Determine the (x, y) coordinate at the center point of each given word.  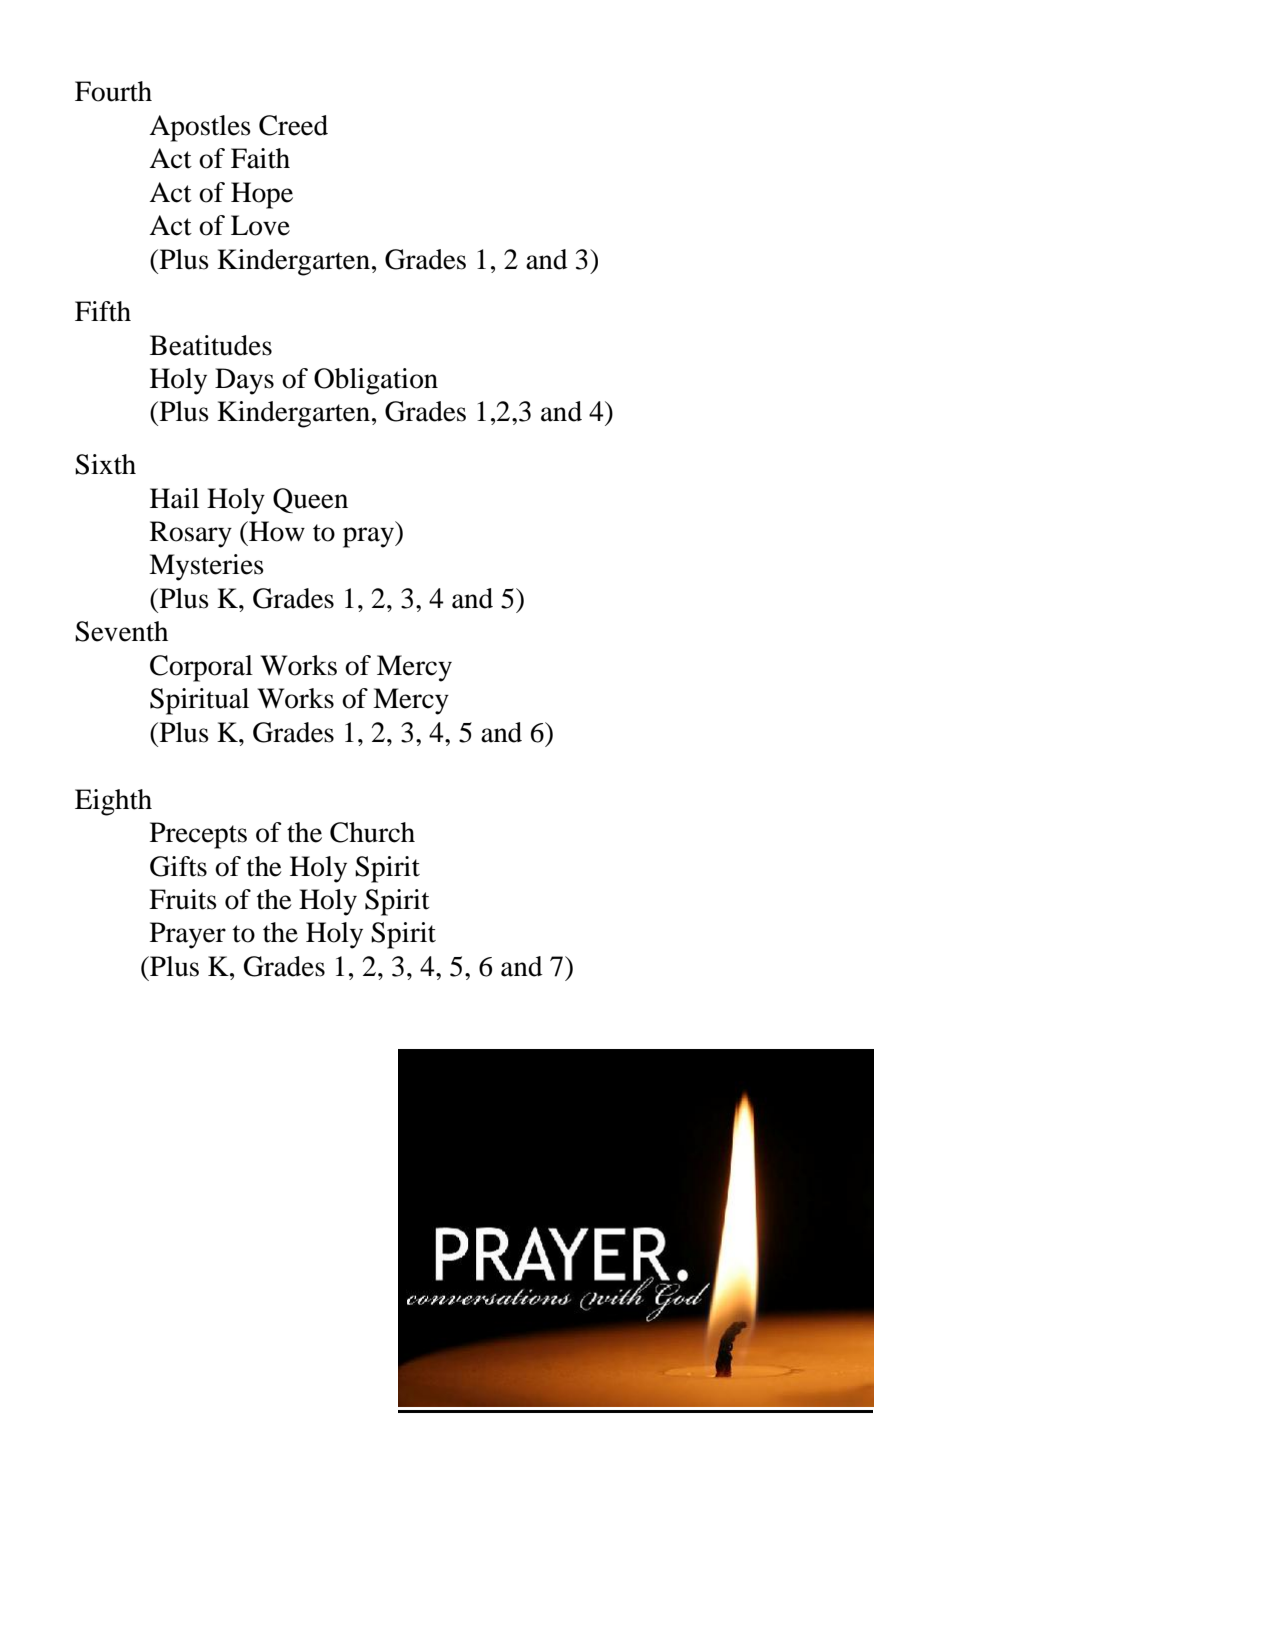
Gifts (178, 866)
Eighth (113, 802)
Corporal (201, 668)
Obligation (376, 381)
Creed (293, 125)
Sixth (105, 464)
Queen (310, 500)
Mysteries (206, 567)
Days (244, 381)
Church (372, 832)
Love (260, 225)
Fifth (103, 311)
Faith (260, 158)
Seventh (121, 631)
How (276, 531)
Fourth (113, 91)
